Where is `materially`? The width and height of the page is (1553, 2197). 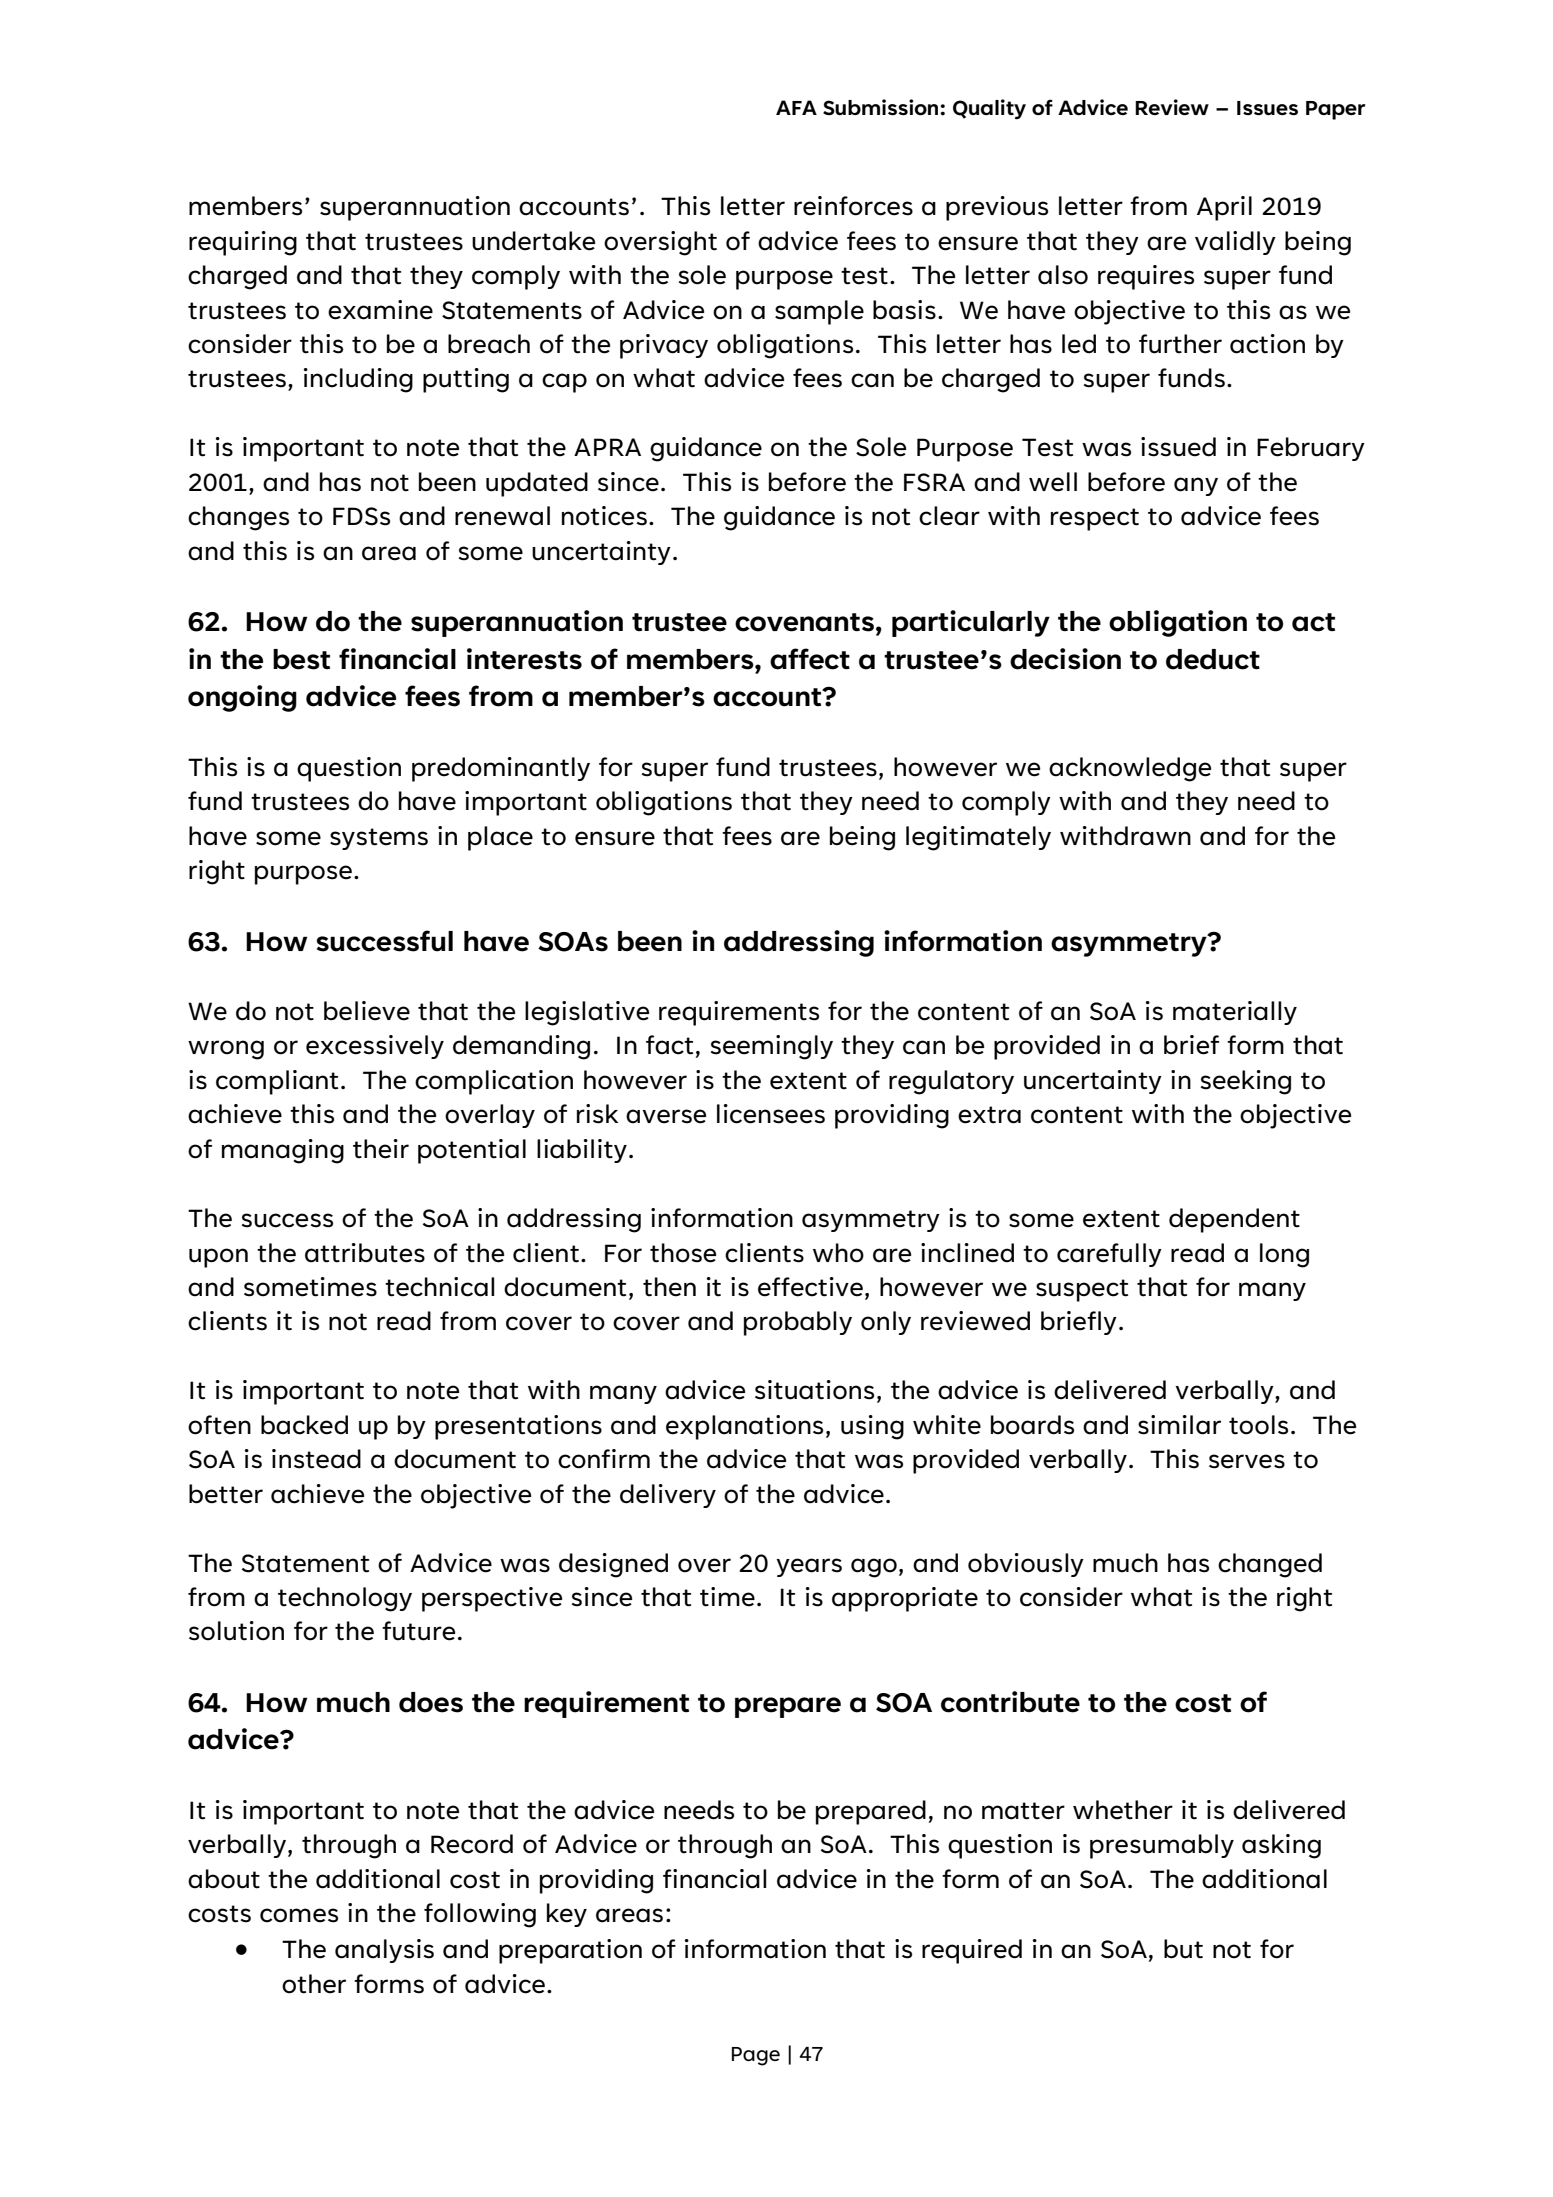 materially is located at coordinates (1235, 1013).
